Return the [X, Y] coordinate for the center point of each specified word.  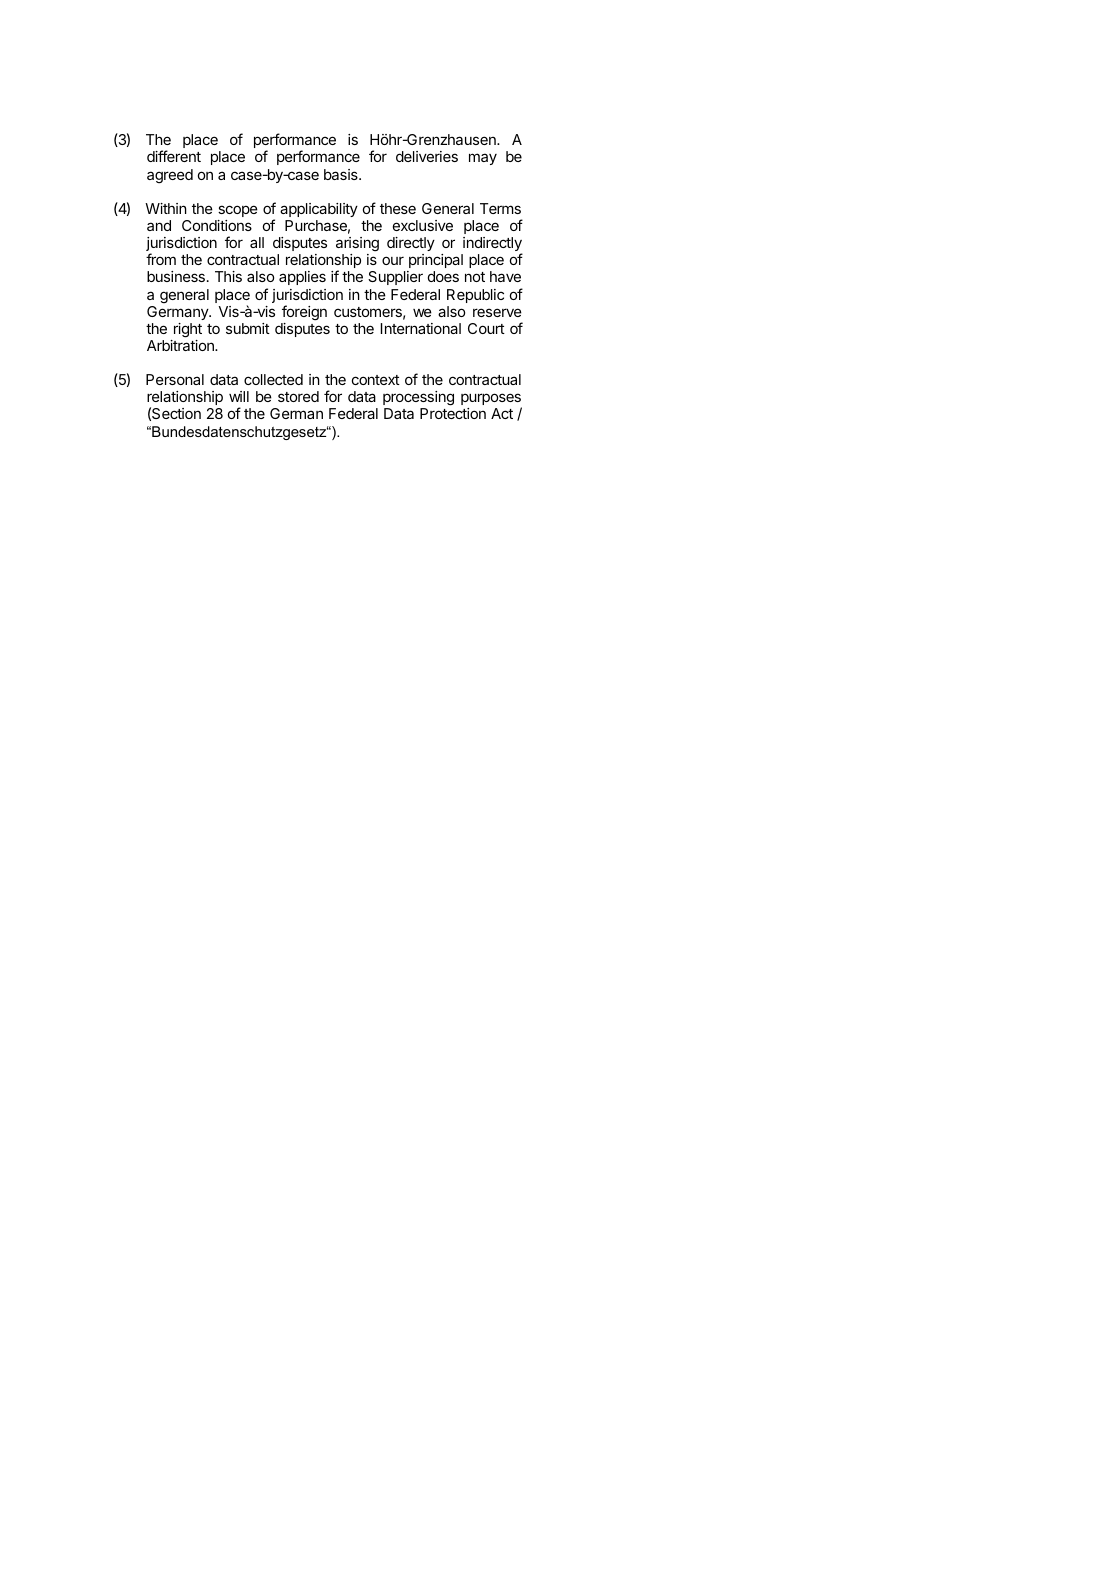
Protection [453, 413]
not [475, 277]
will [239, 396]
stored [298, 396]
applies [302, 278]
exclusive [423, 225]
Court [486, 328]
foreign [304, 313]
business [176, 276]
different [174, 156]
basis [342, 174]
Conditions [217, 225]
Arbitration [181, 345]
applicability [319, 210]
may [483, 159]
